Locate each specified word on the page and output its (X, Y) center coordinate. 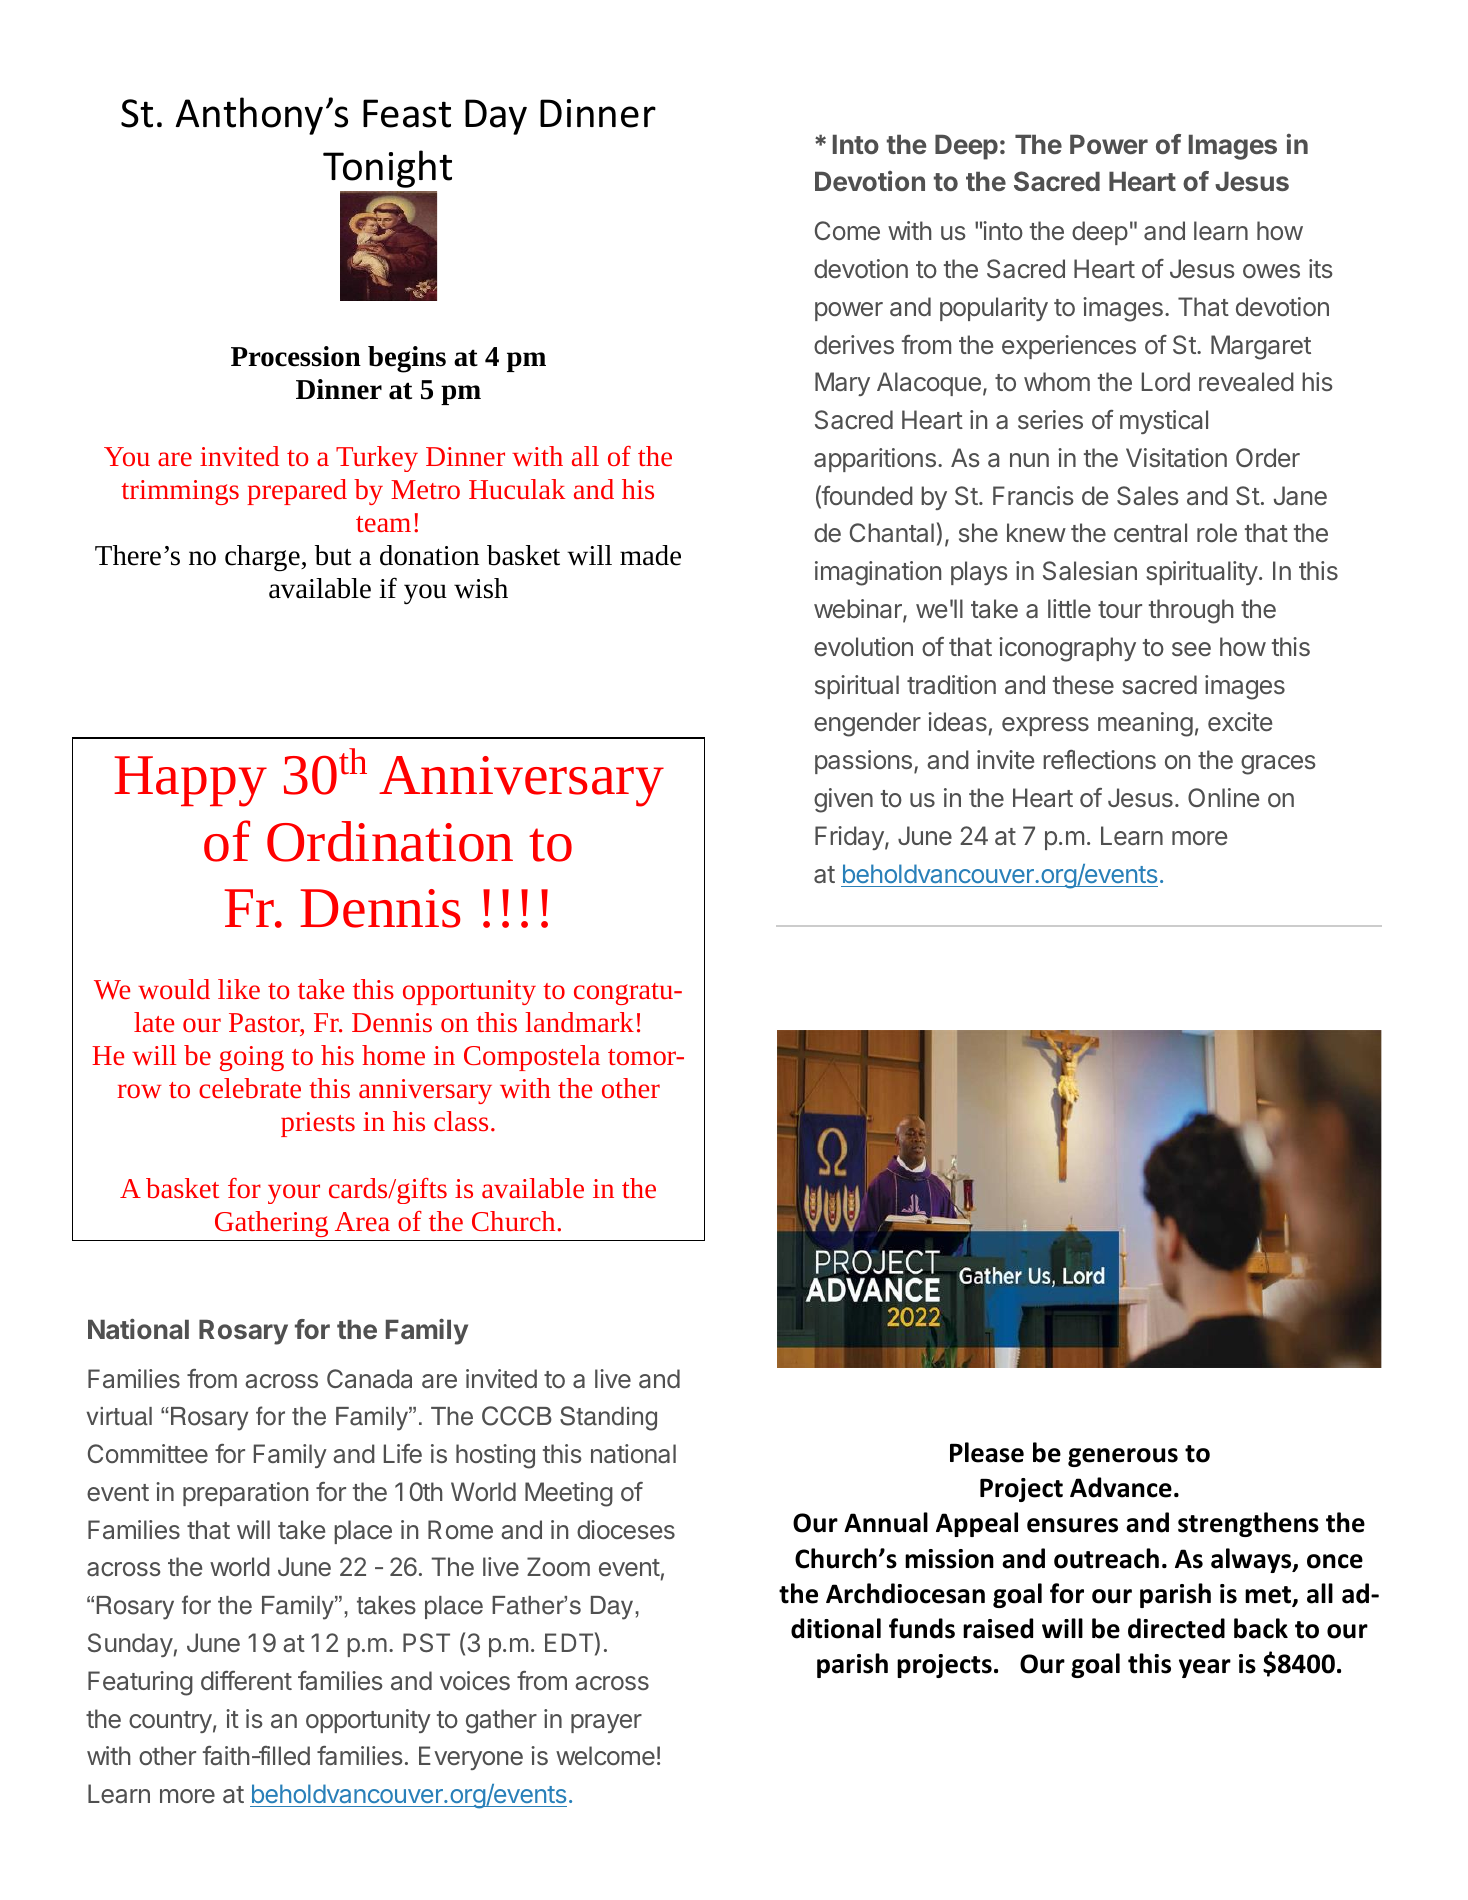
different (246, 1680)
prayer (606, 1723)
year (1205, 1668)
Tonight (387, 169)
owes (1271, 271)
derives (854, 344)
